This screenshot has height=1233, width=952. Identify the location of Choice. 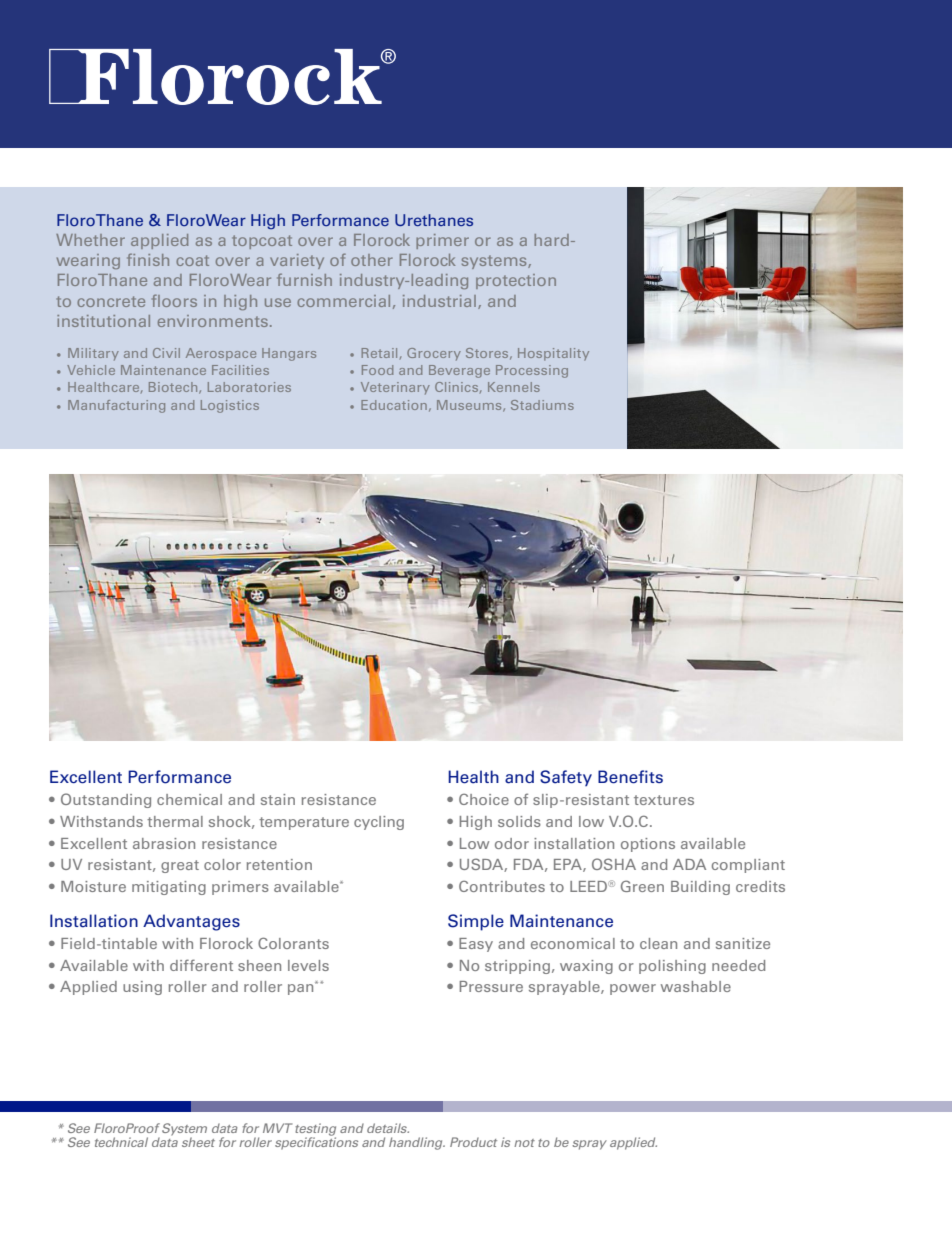
(484, 799).
